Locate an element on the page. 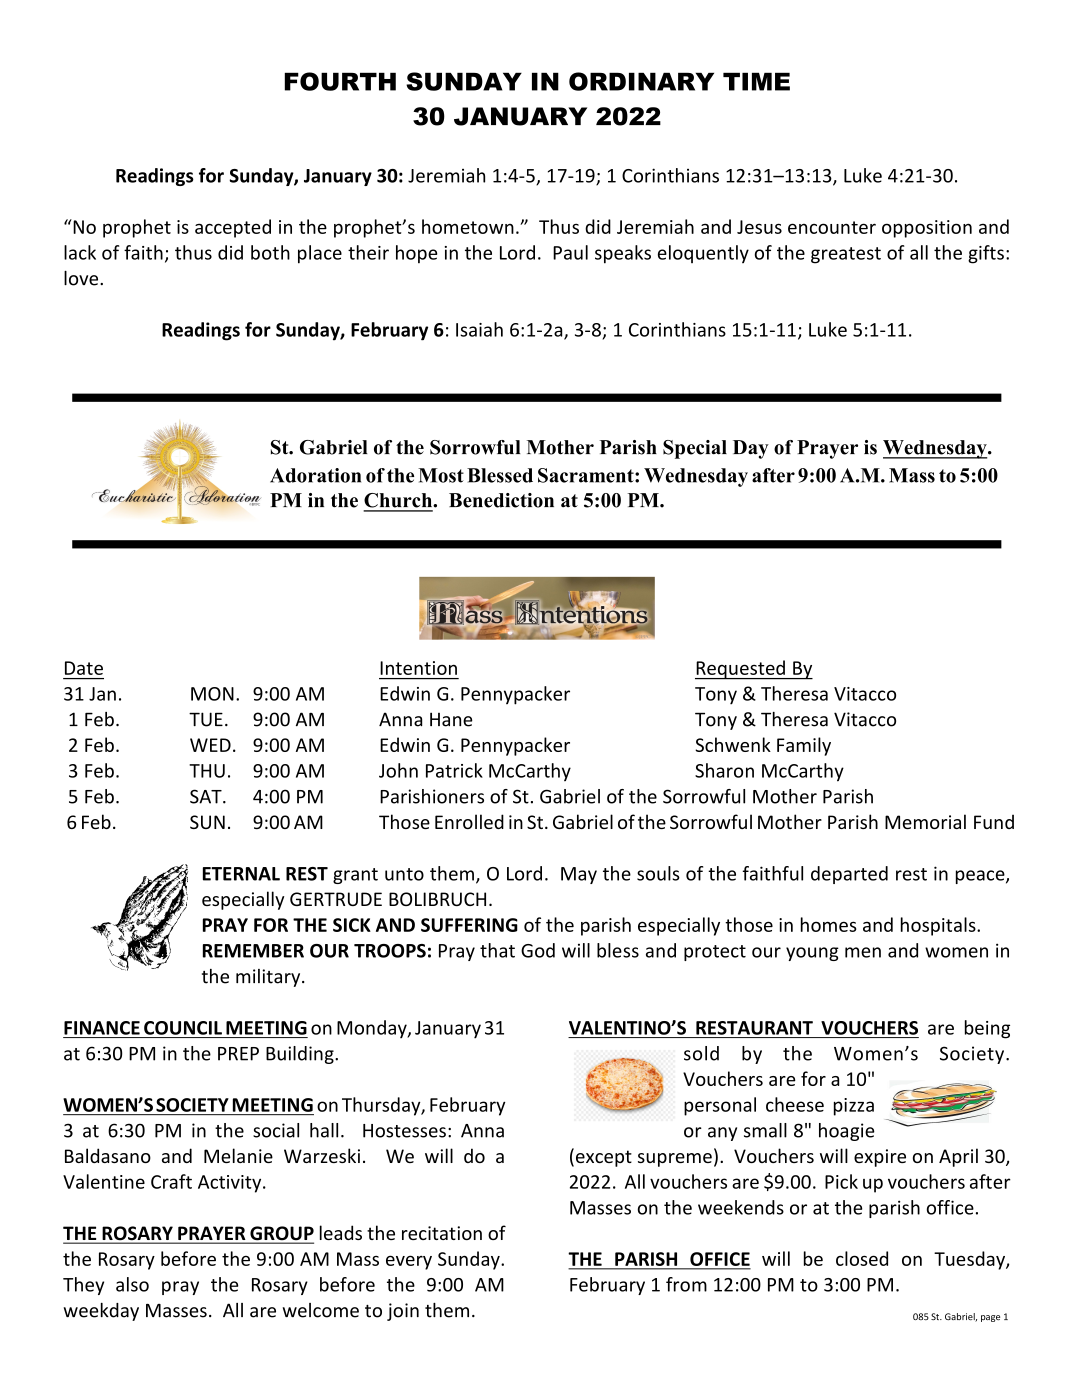 This page has height=1390, width=1074. Requested is located at coordinates (741, 670).
